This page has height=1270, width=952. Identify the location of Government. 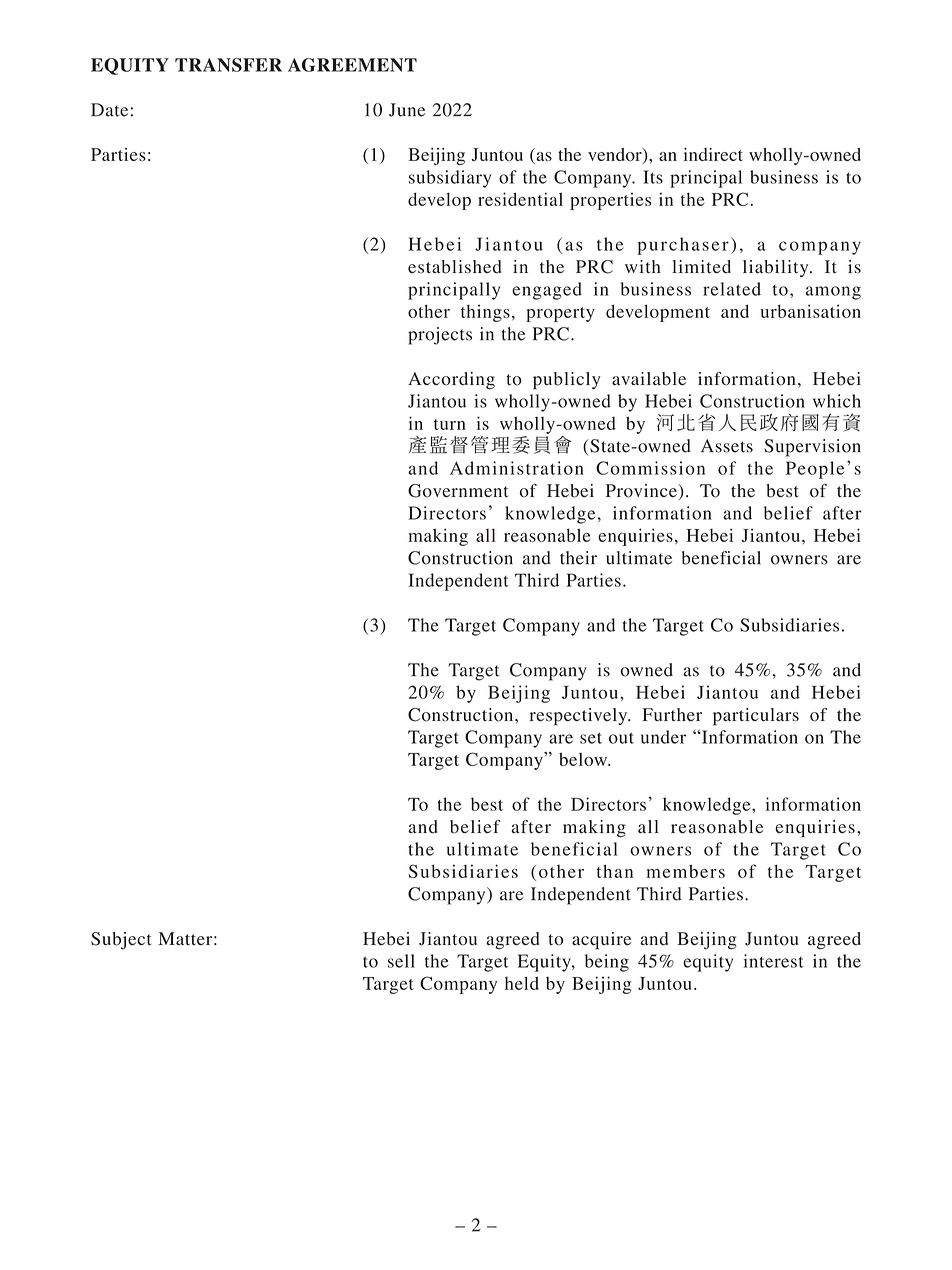
(458, 491).
